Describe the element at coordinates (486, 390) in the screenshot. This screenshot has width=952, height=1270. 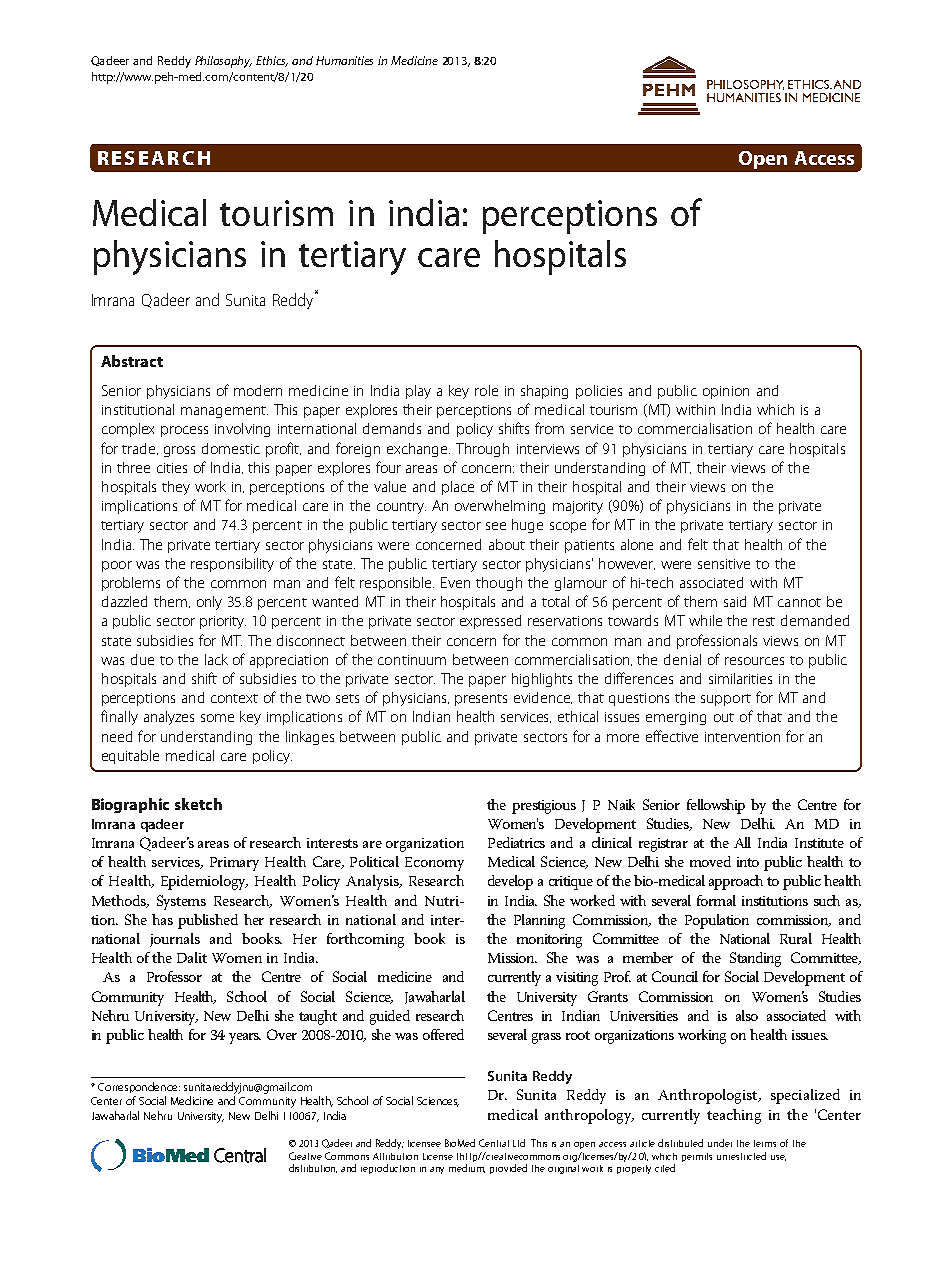
I see `role` at that location.
